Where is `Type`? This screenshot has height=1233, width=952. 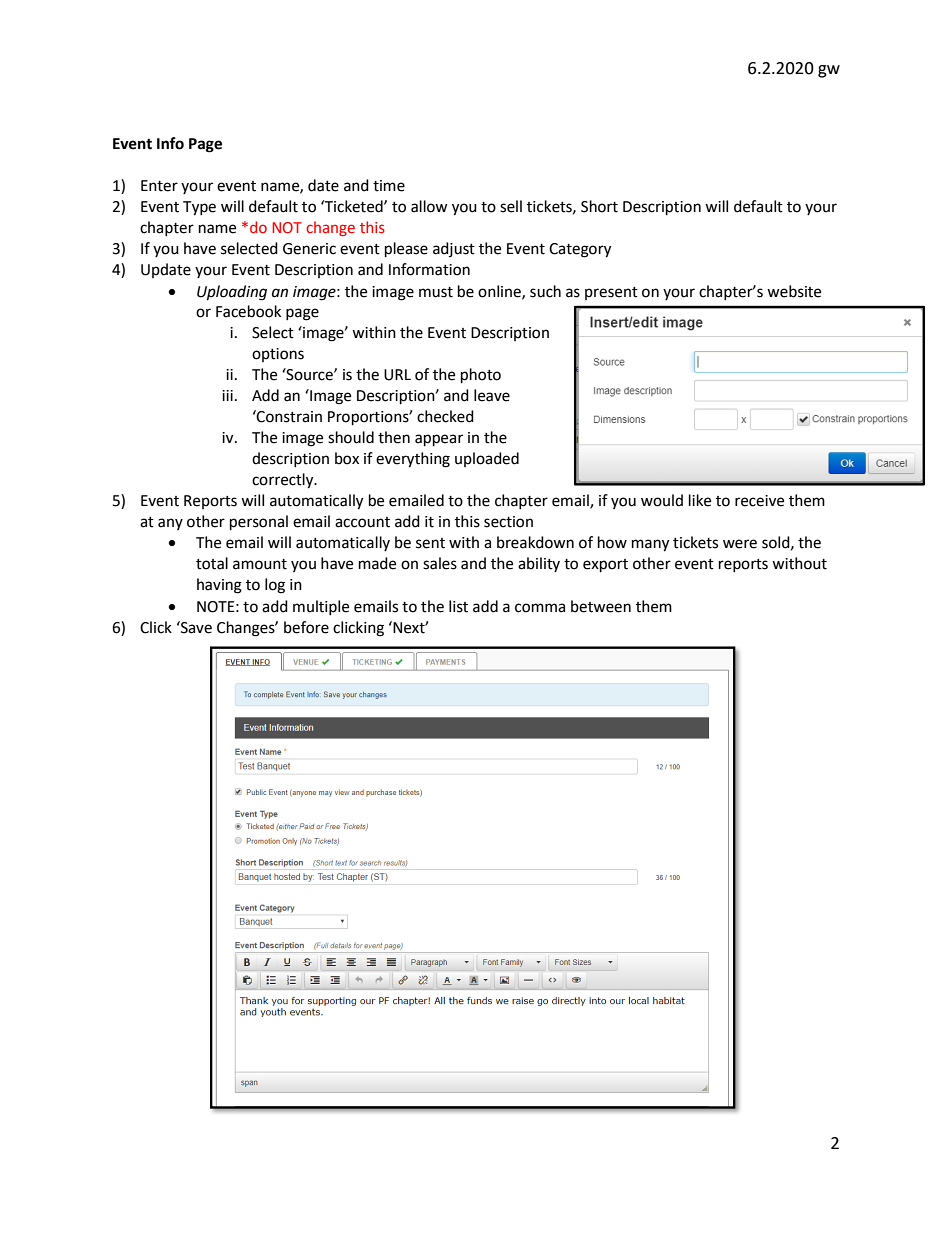
Type is located at coordinates (199, 208).
